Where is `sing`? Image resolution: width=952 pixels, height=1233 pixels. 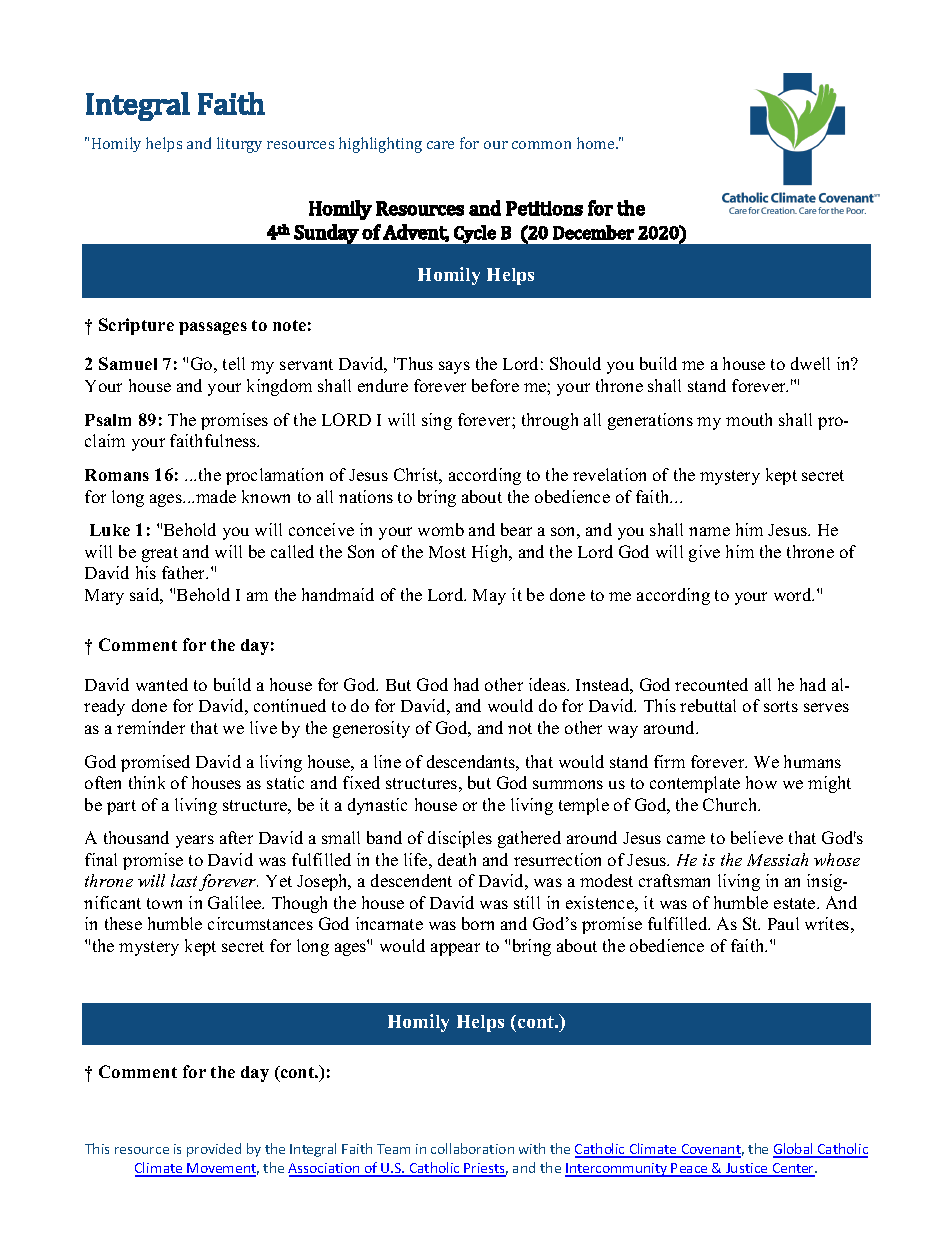
sing is located at coordinates (437, 421).
